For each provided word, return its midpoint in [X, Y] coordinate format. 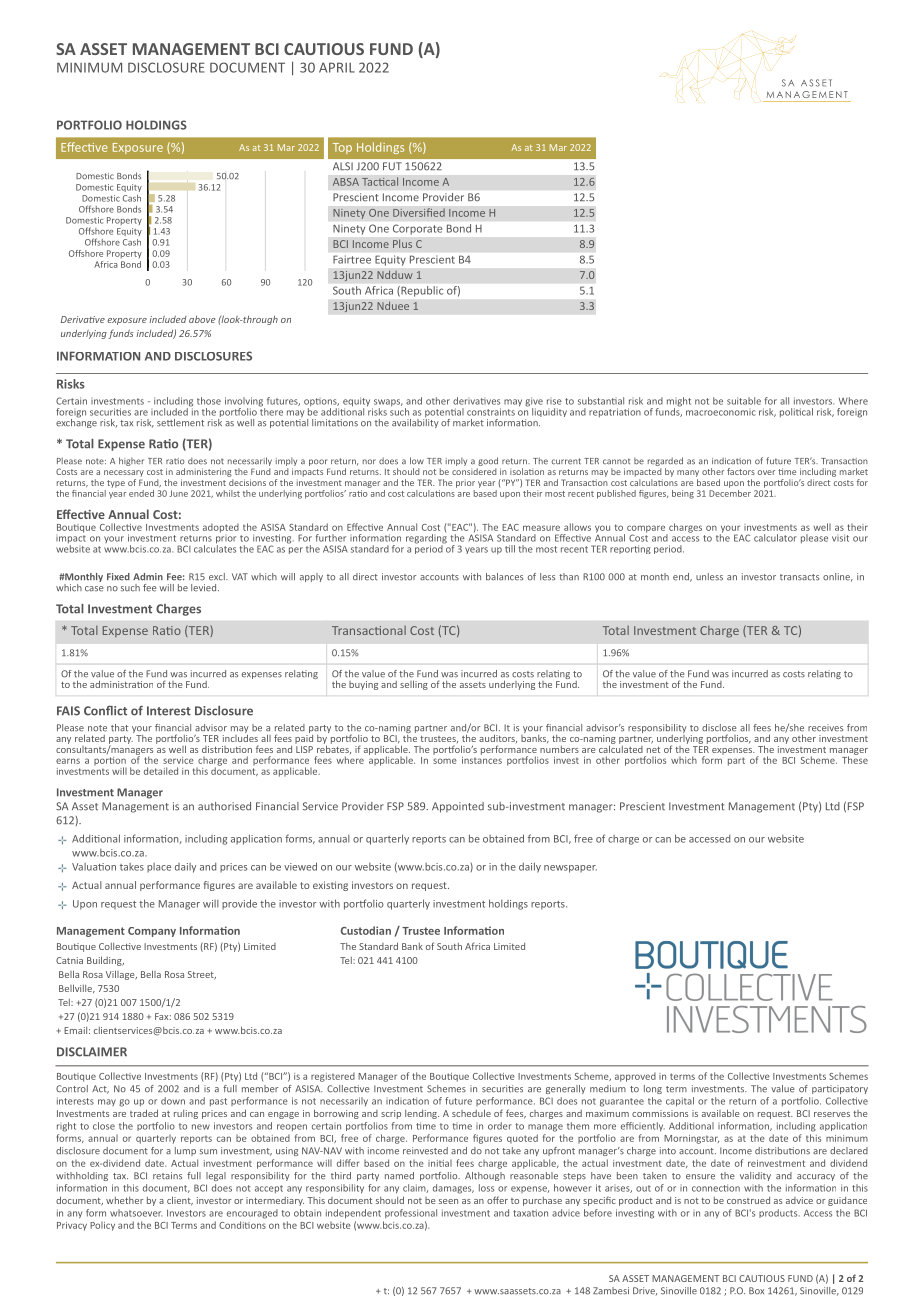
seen [448, 1201]
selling [414, 685]
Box [756, 1291]
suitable [744, 401]
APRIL [337, 67]
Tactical [380, 181]
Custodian [366, 930]
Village [121, 975]
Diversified [419, 212]
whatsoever [136, 1213]
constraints [491, 412]
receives [825, 728]
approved [635, 1077]
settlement [180, 423]
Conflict [105, 710]
